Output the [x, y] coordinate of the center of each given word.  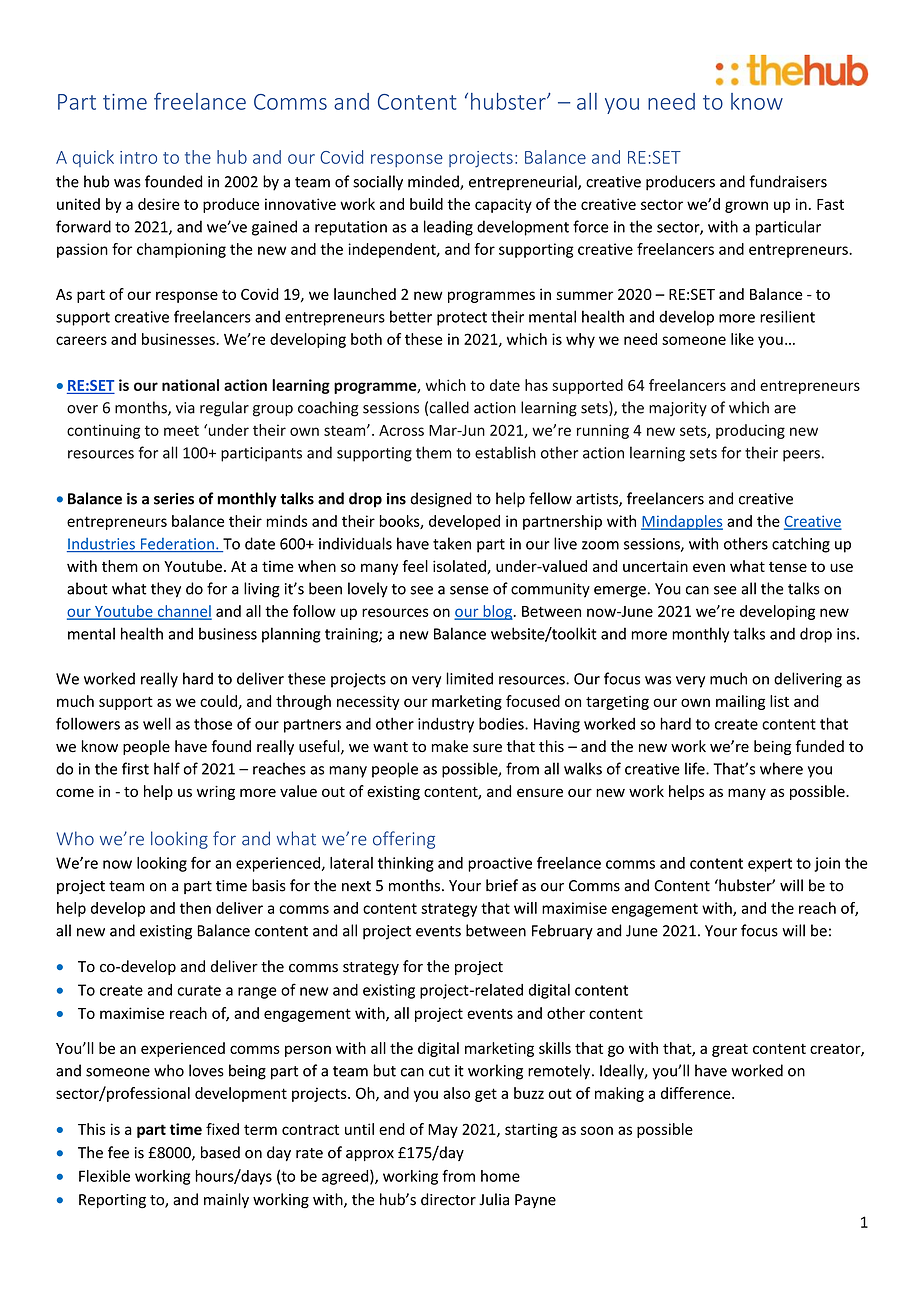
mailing [740, 702]
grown [746, 207]
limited [469, 678]
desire [159, 204]
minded [434, 182]
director [448, 1199]
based [220, 1152]
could [219, 702]
